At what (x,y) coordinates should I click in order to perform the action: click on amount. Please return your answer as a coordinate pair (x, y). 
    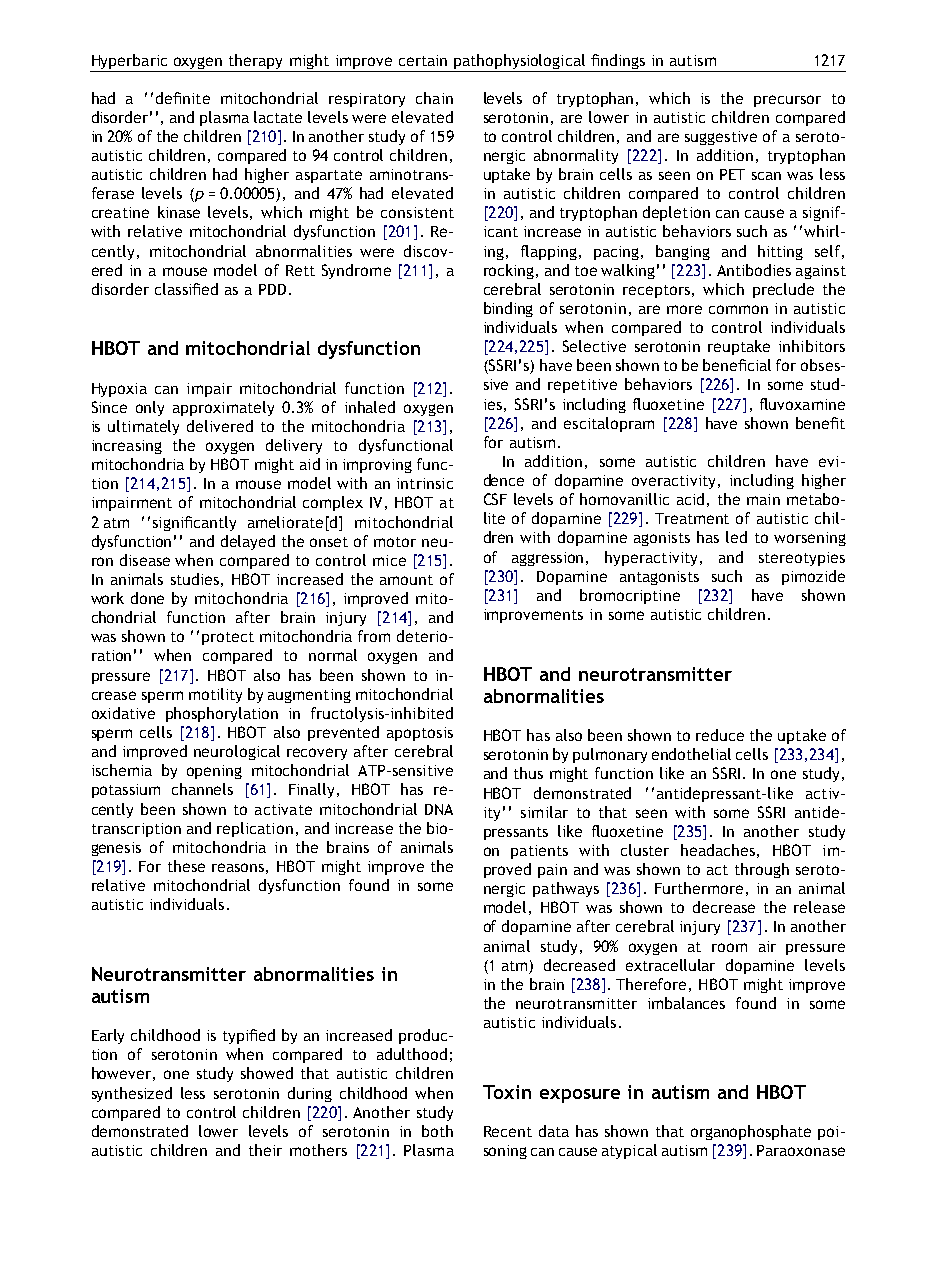
    Looking at the image, I should click on (406, 580).
